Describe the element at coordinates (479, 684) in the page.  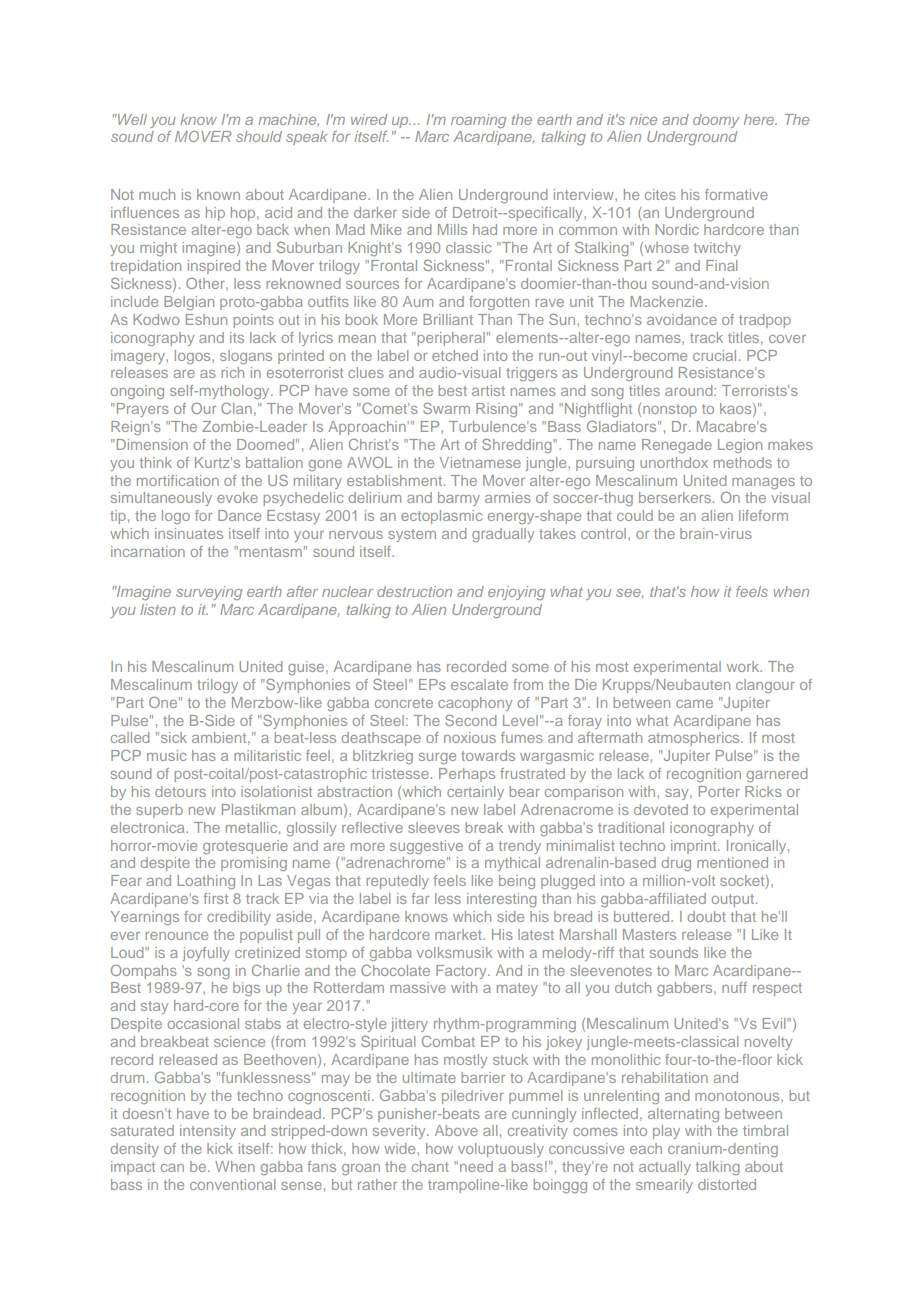
I see `escalate` at that location.
